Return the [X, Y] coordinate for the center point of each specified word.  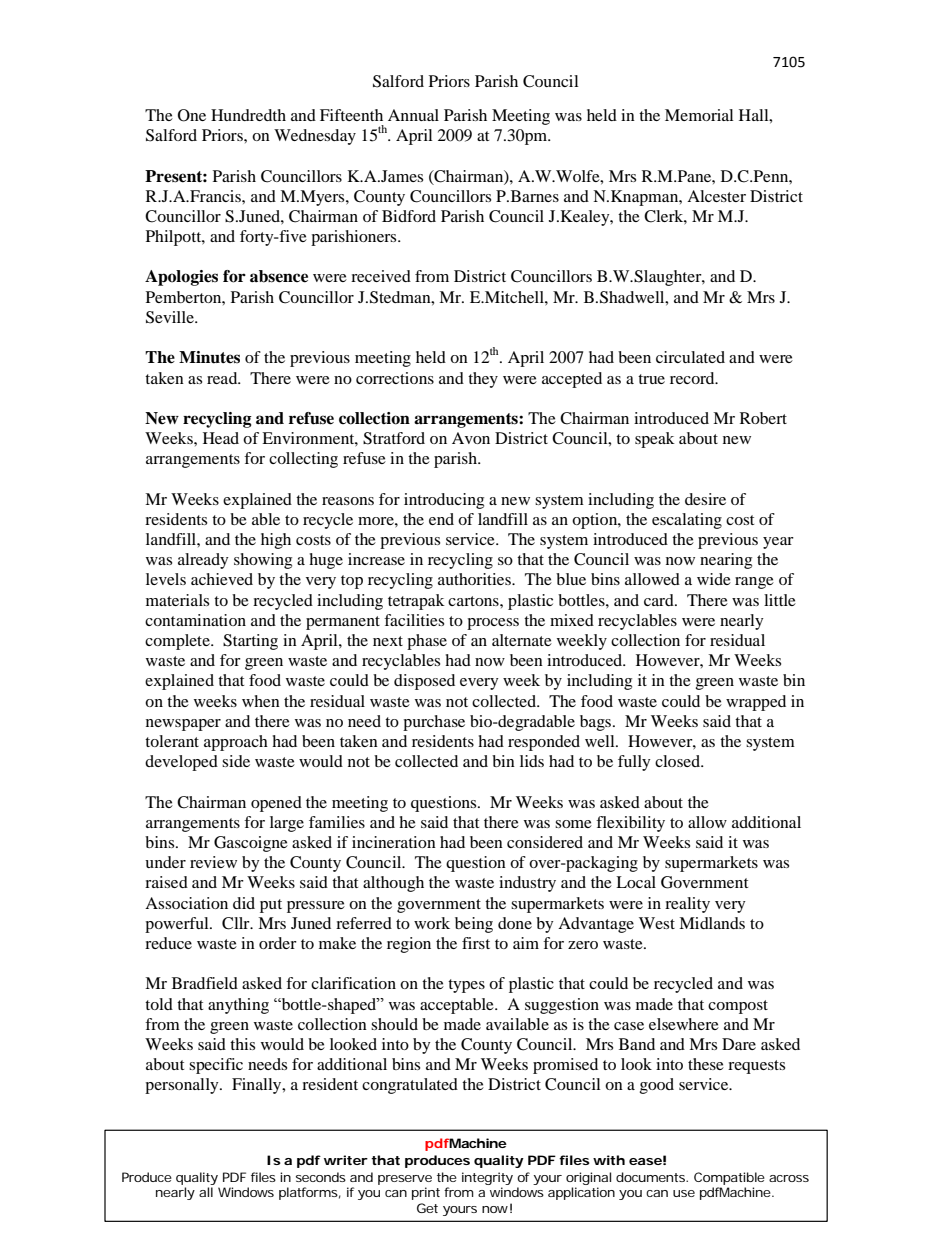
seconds [321, 1177]
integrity [487, 1178]
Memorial [699, 115]
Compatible [729, 1178]
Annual [413, 115]
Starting [250, 642]
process [493, 624]
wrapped [756, 703]
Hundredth [248, 115]
